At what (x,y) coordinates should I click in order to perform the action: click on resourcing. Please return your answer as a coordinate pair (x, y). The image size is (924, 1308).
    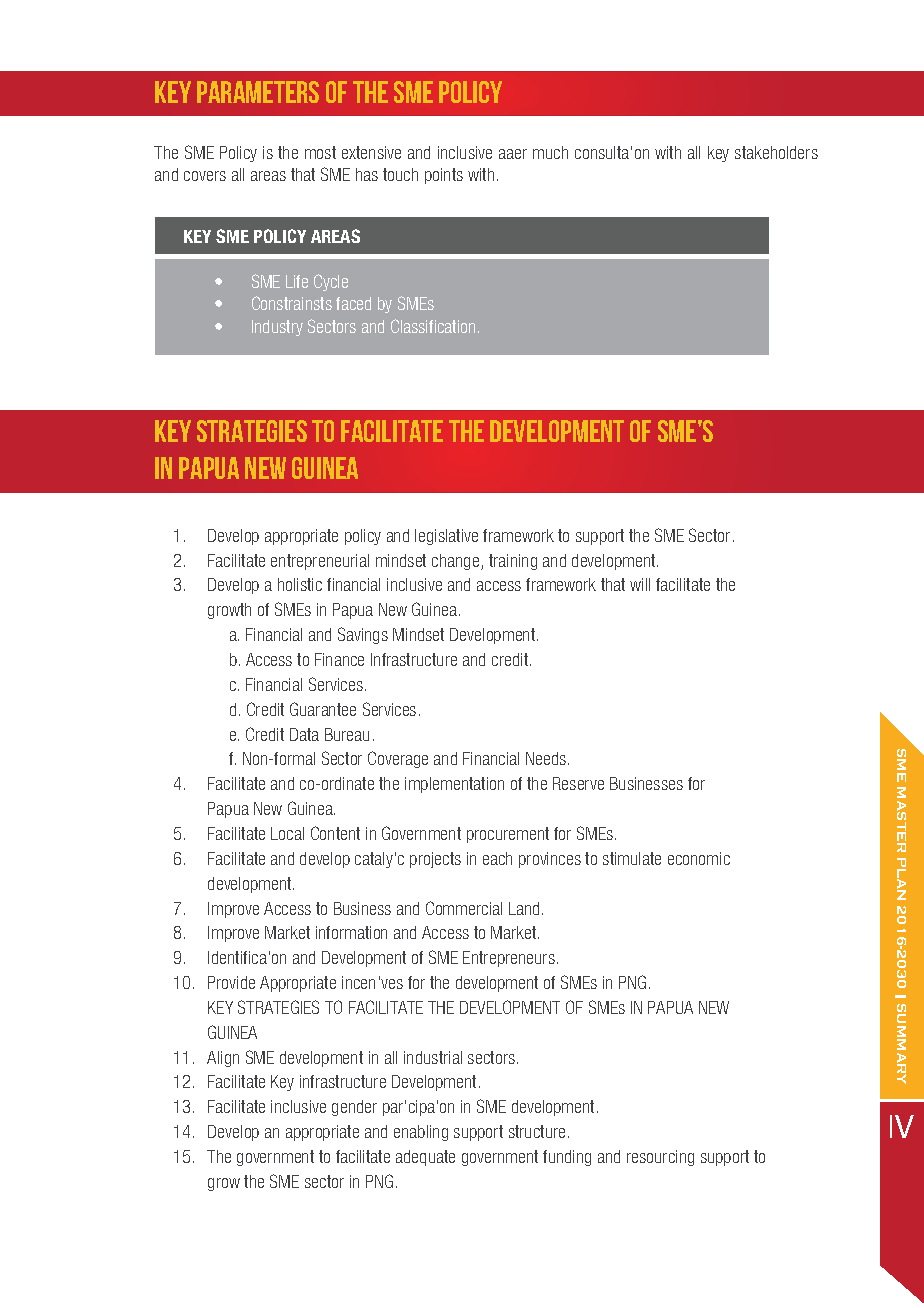
    Looking at the image, I should click on (660, 1158).
